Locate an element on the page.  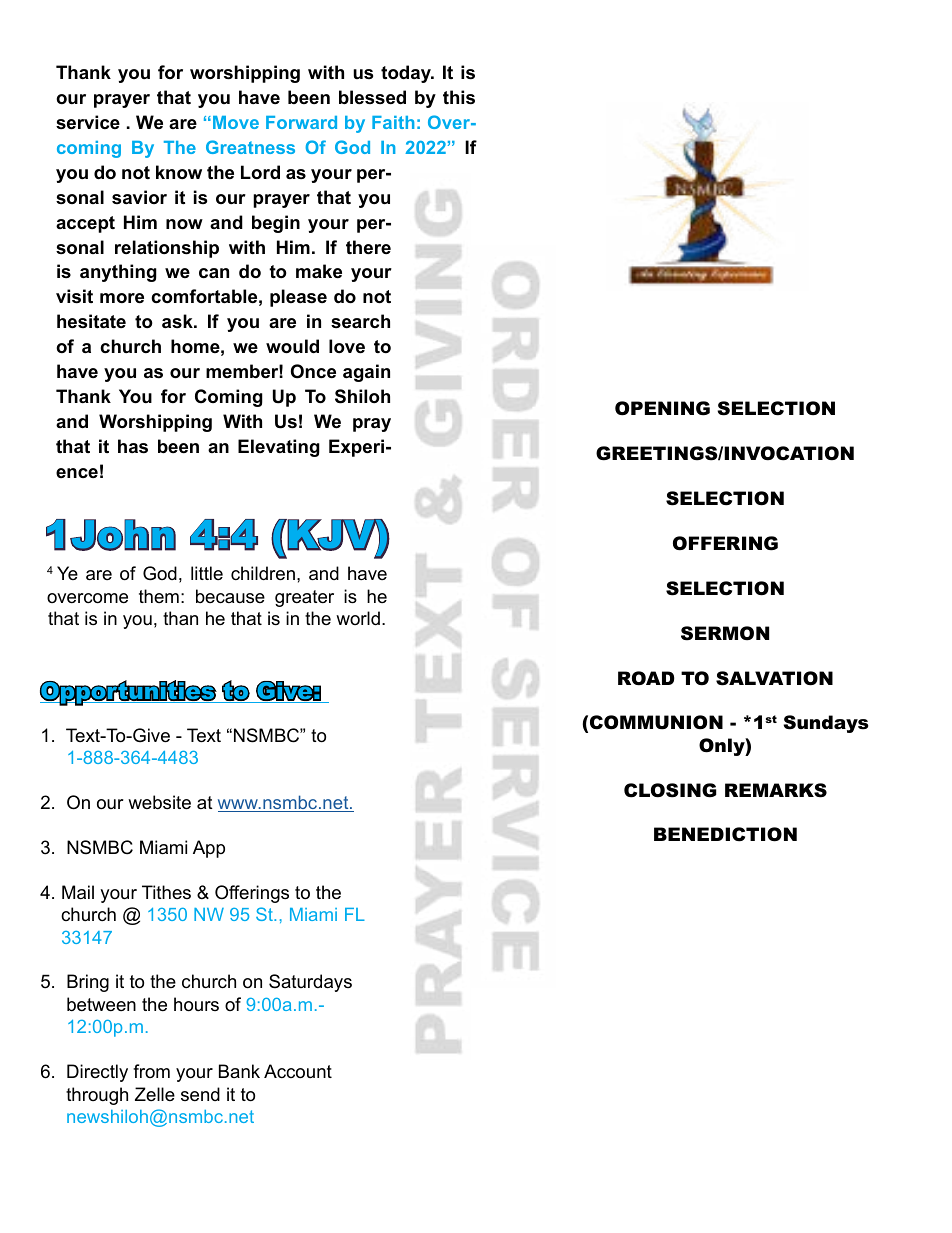
Move is located at coordinates (236, 122).
